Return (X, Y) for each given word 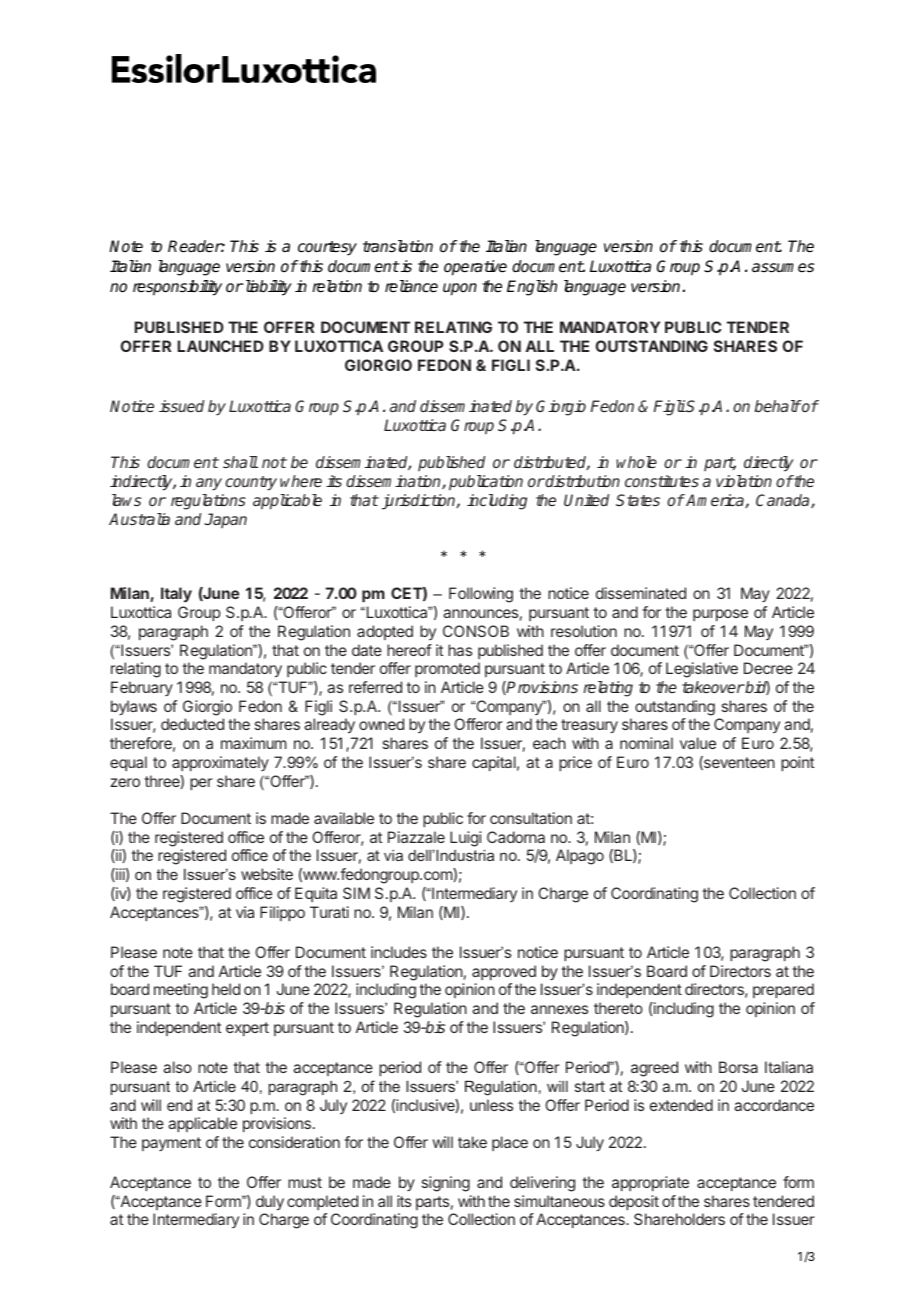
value (698, 743)
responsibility (177, 288)
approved (504, 972)
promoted (447, 669)
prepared (783, 990)
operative (475, 268)
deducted (192, 724)
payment (171, 1144)
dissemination (394, 482)
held (226, 989)
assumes (783, 268)
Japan (225, 520)
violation (744, 481)
